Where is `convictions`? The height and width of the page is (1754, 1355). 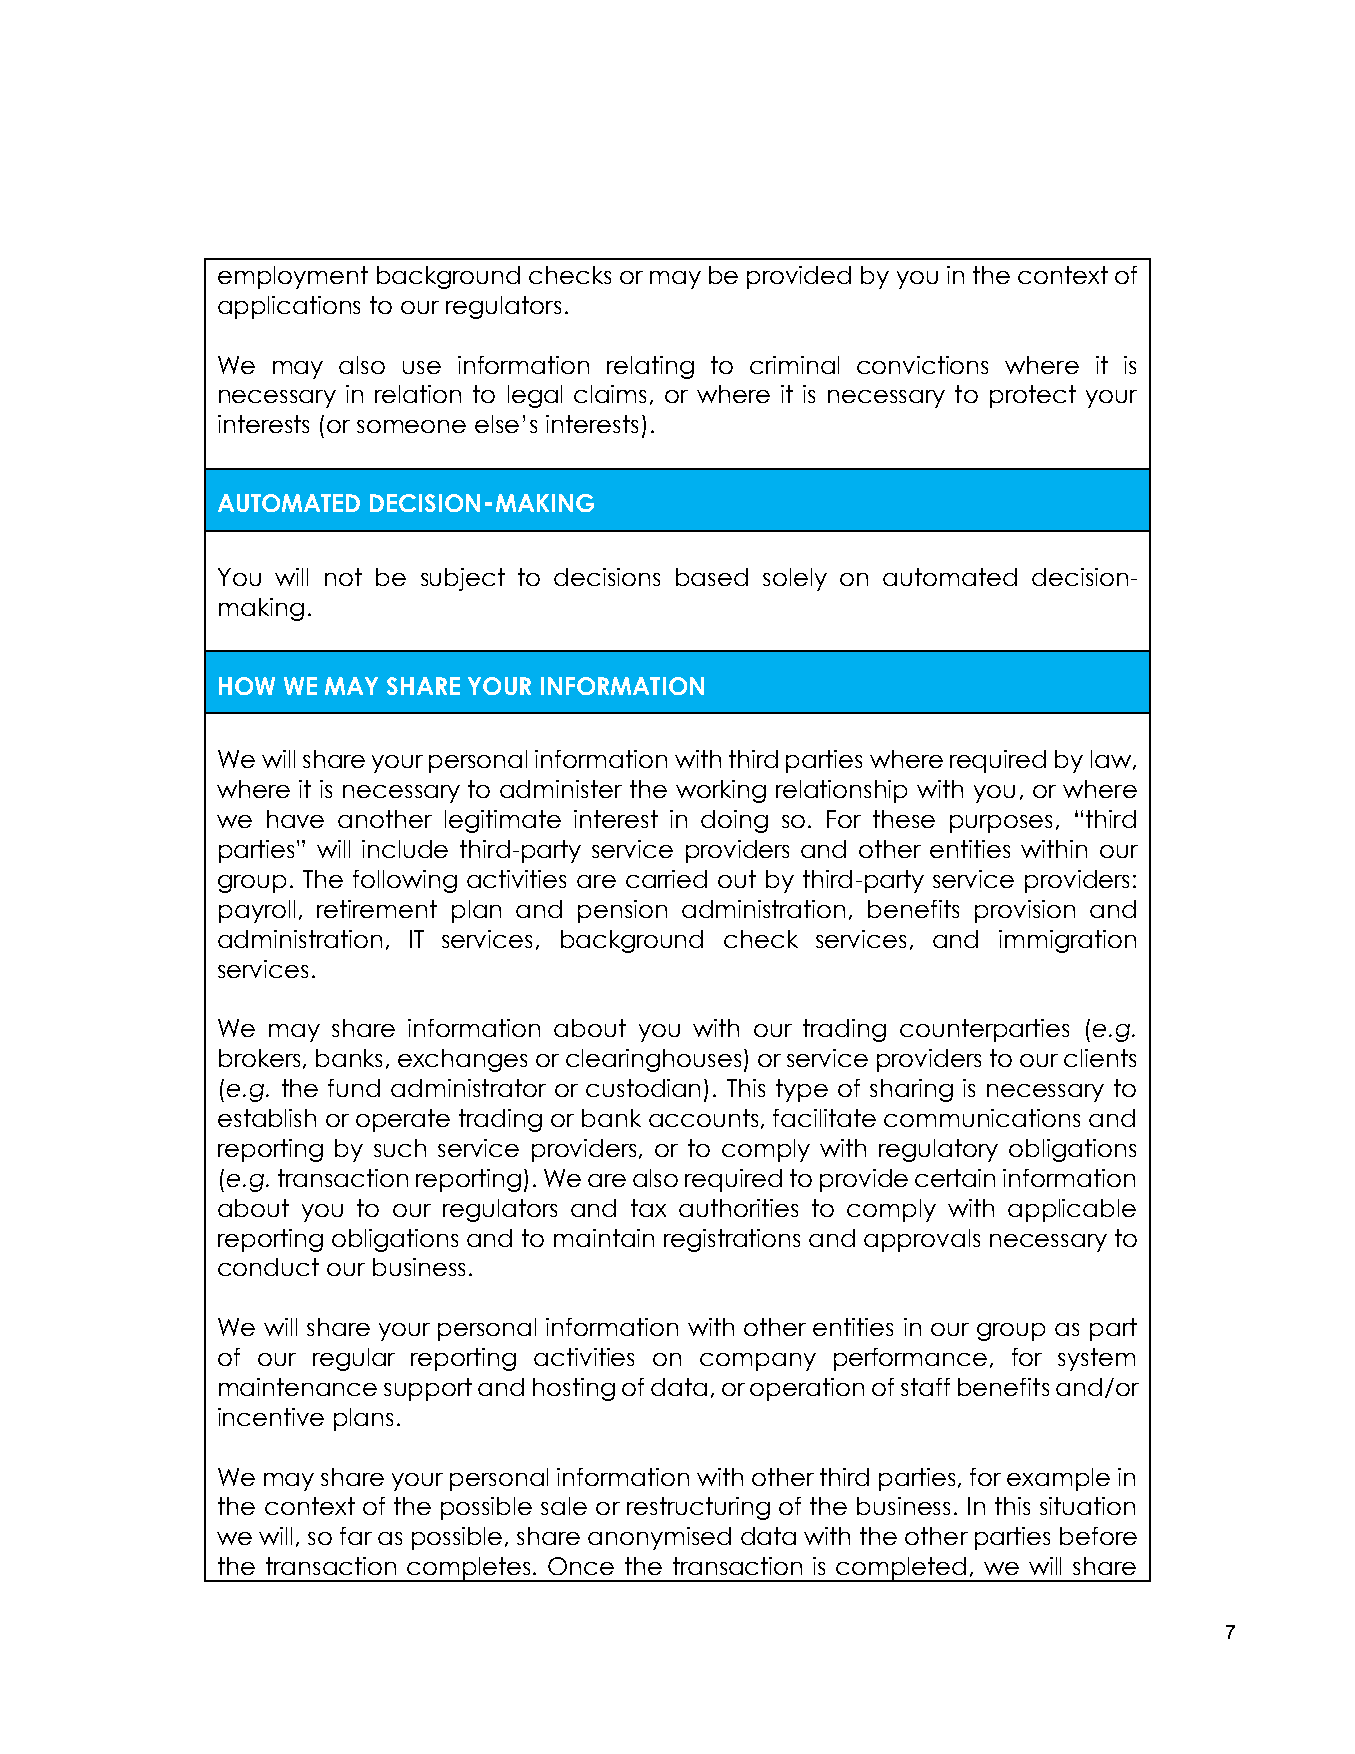 convictions is located at coordinates (922, 365).
